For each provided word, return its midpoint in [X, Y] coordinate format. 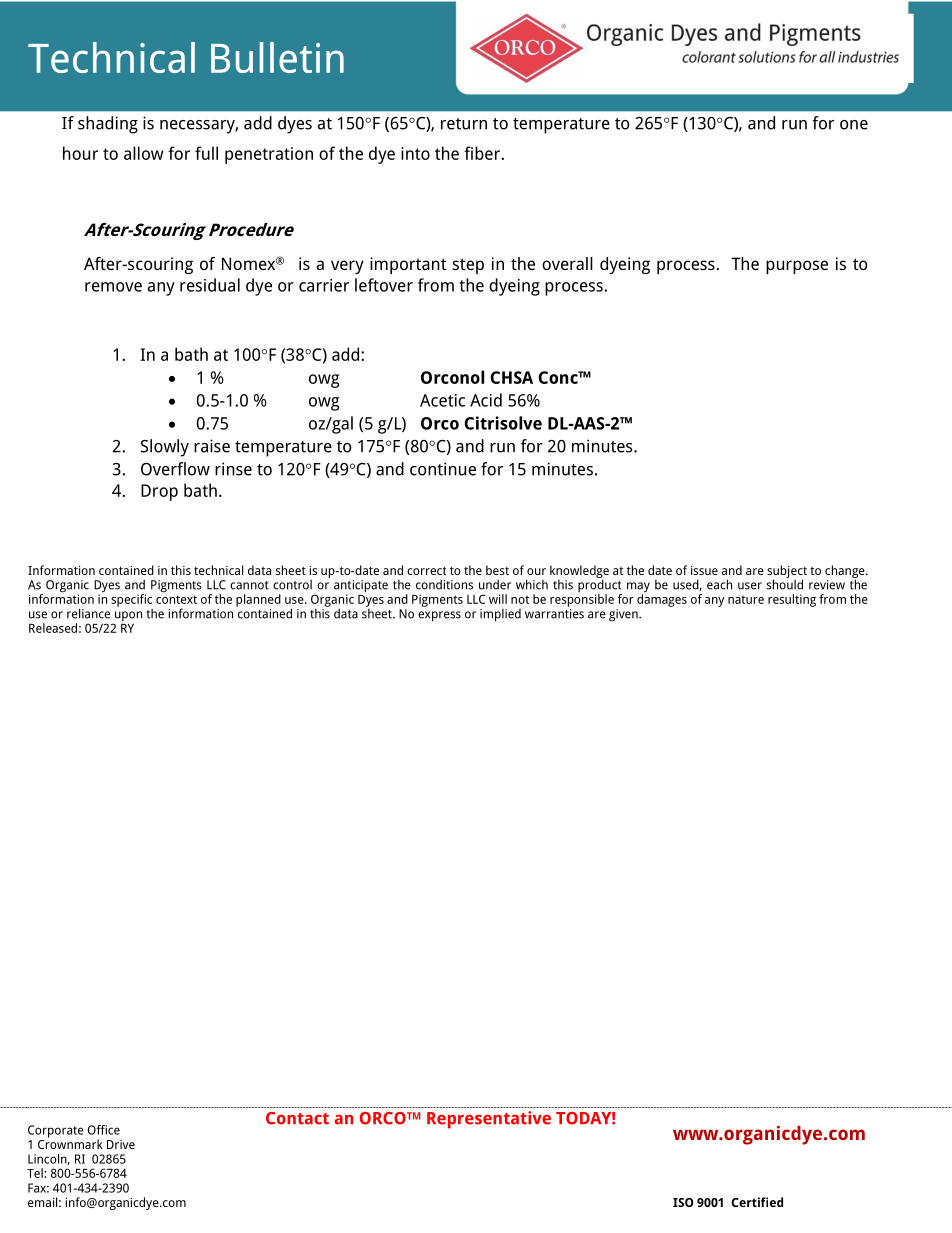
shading [108, 125]
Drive [121, 1144]
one [854, 125]
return [464, 124]
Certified [757, 1202]
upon [127, 617]
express [439, 616]
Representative [489, 1120]
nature [746, 599]
